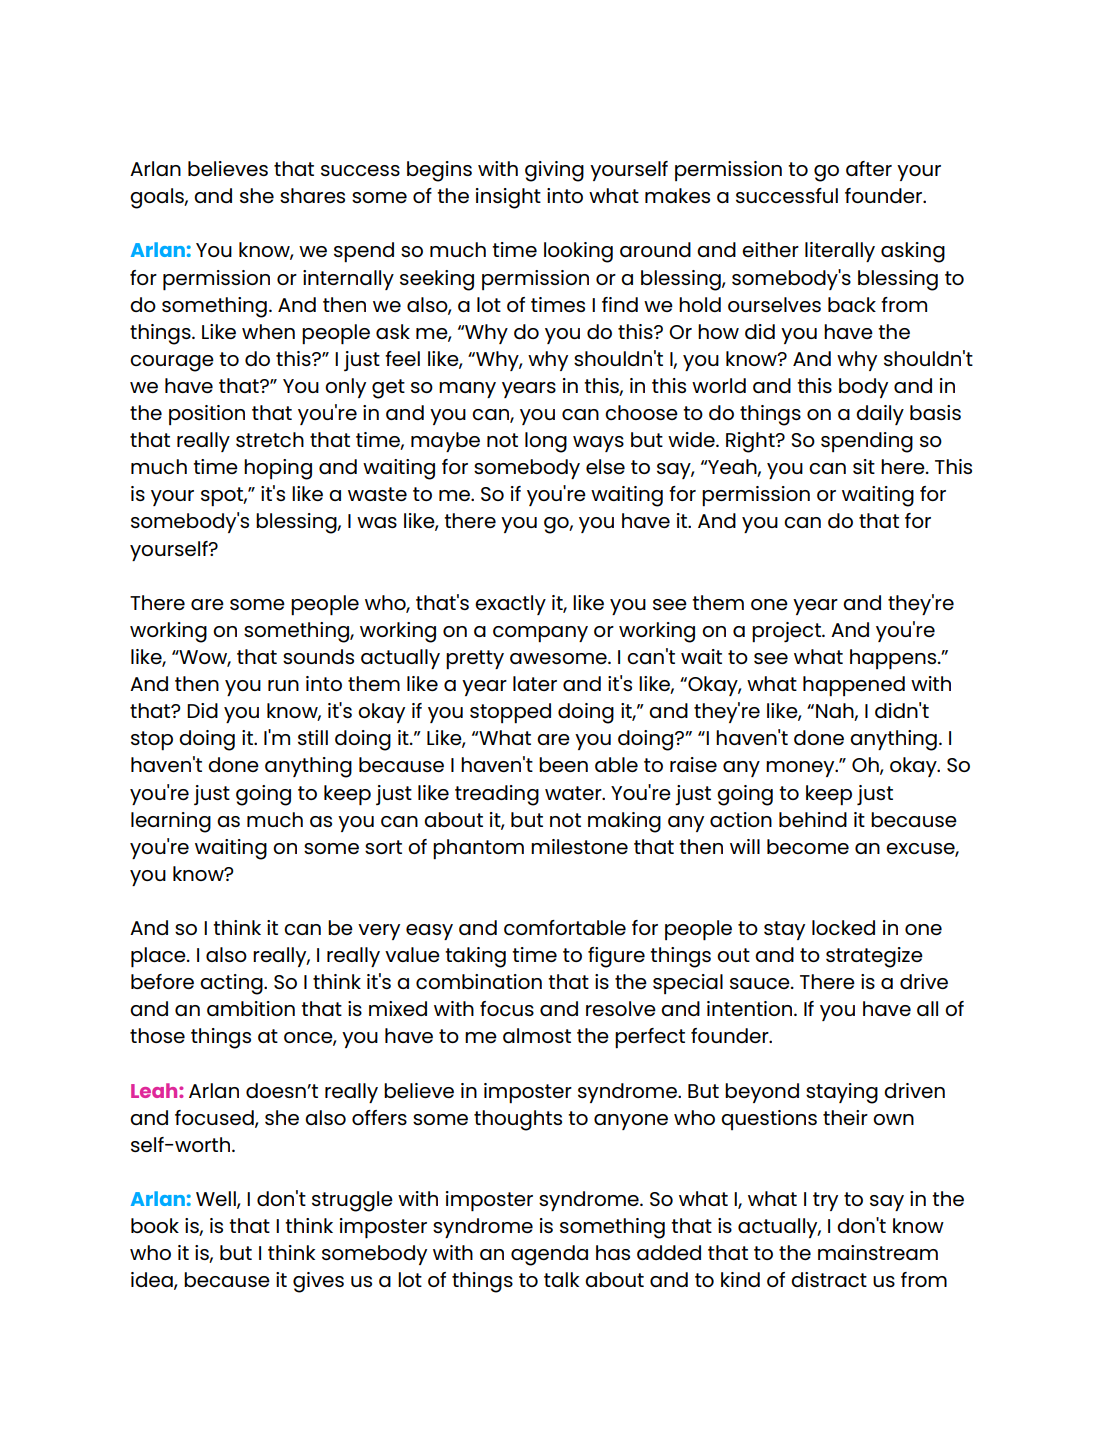  Describe the element at coordinates (312, 195) in the page. I see `shares` at that location.
